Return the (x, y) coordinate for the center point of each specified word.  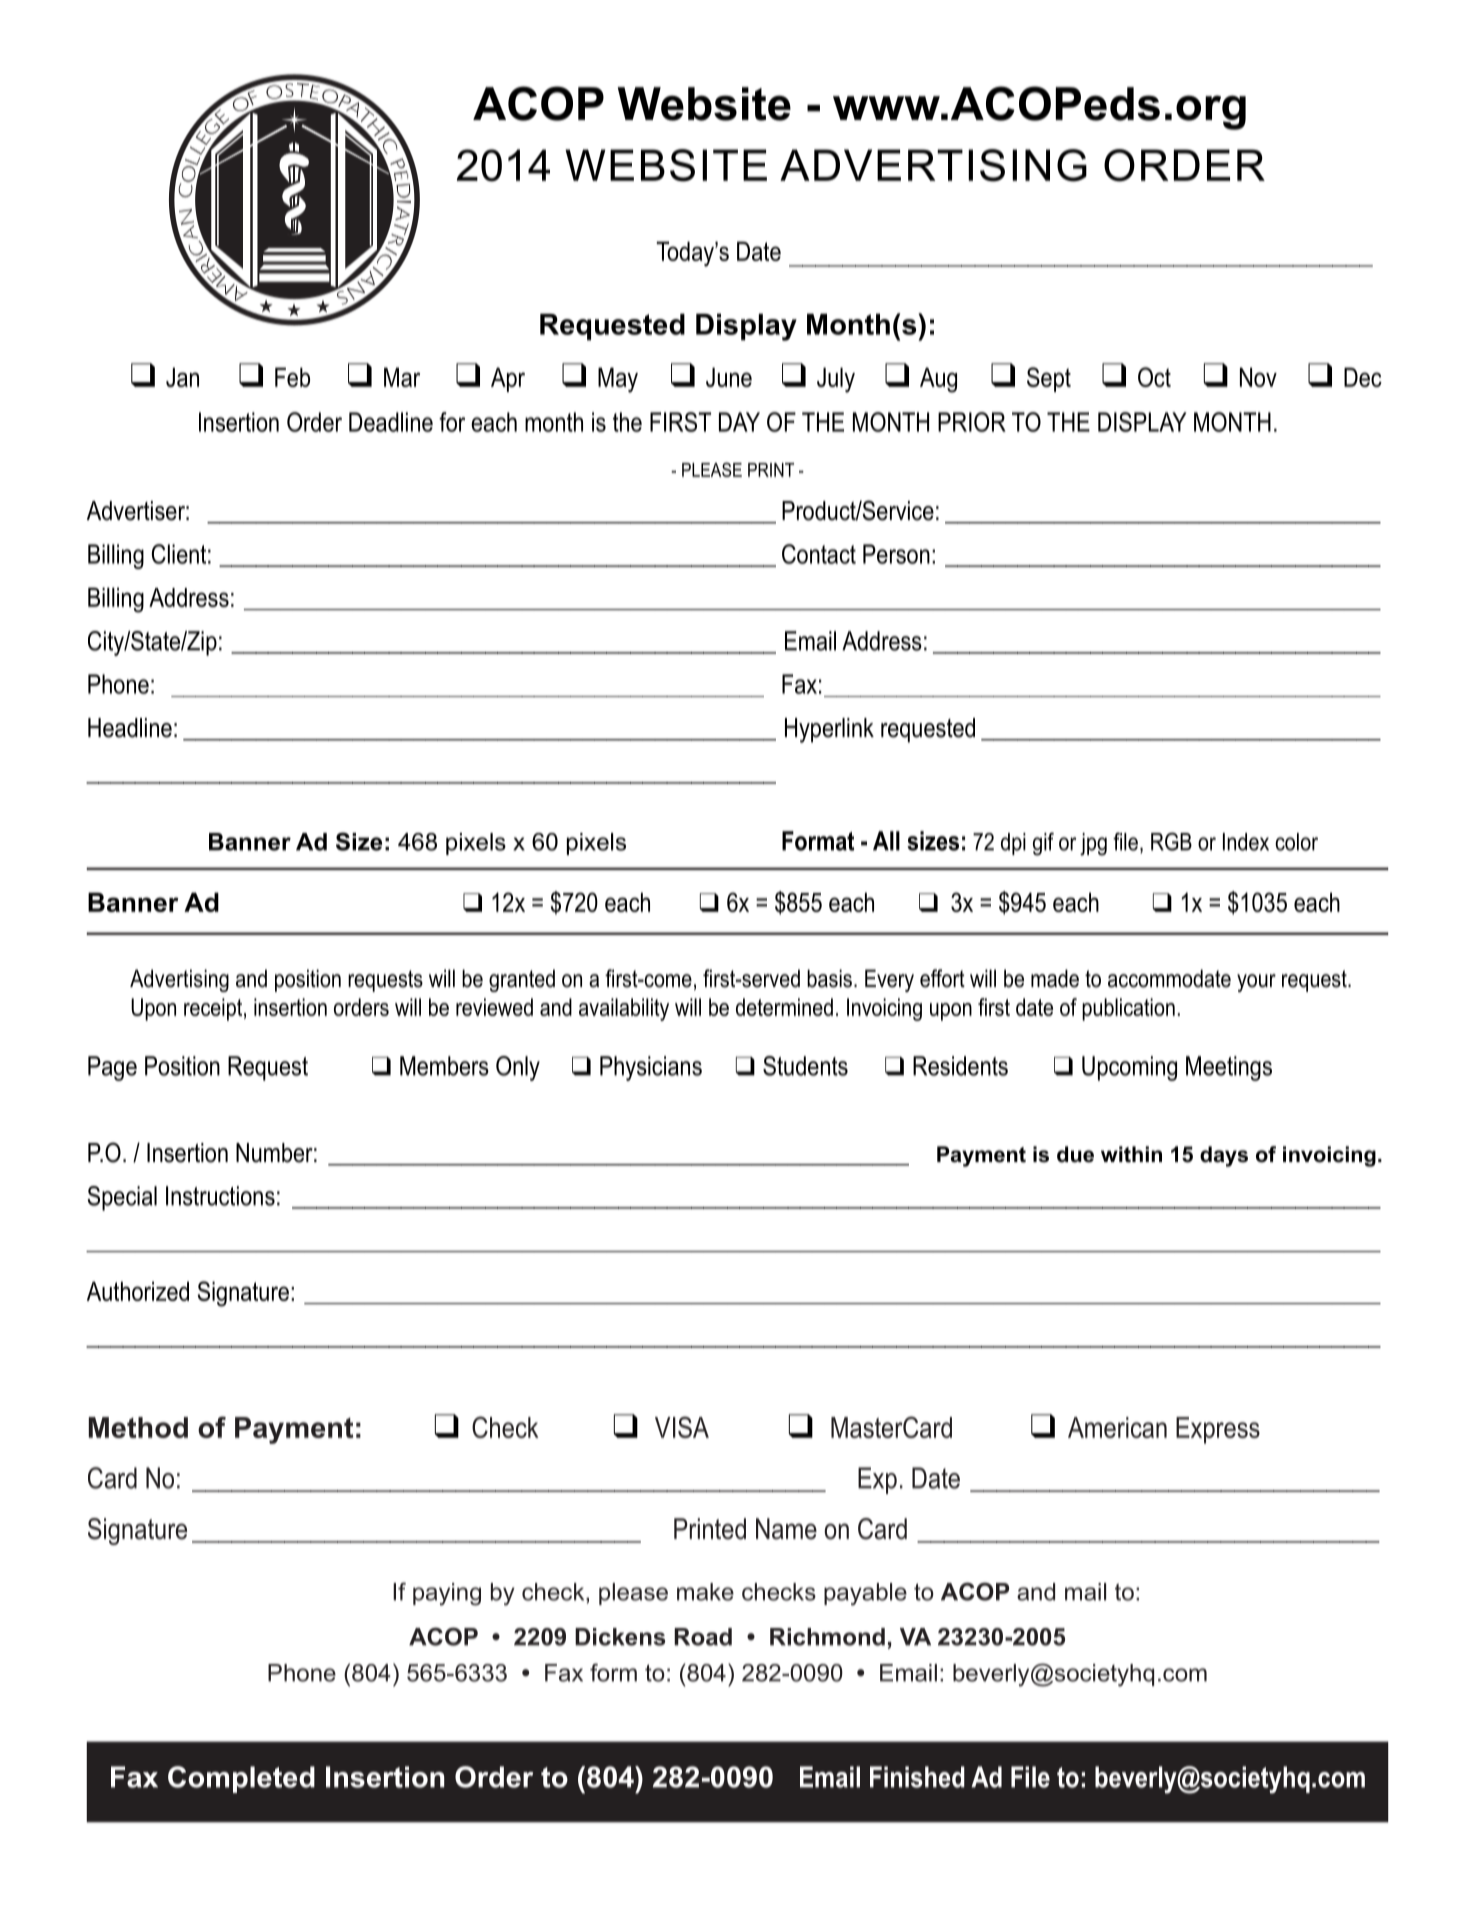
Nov (1258, 377)
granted (522, 980)
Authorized (138, 1291)
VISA (682, 1427)
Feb (292, 377)
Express (1218, 1430)
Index (1246, 842)
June (729, 377)
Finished (917, 1777)
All (886, 841)
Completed (241, 1779)
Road (703, 1637)
